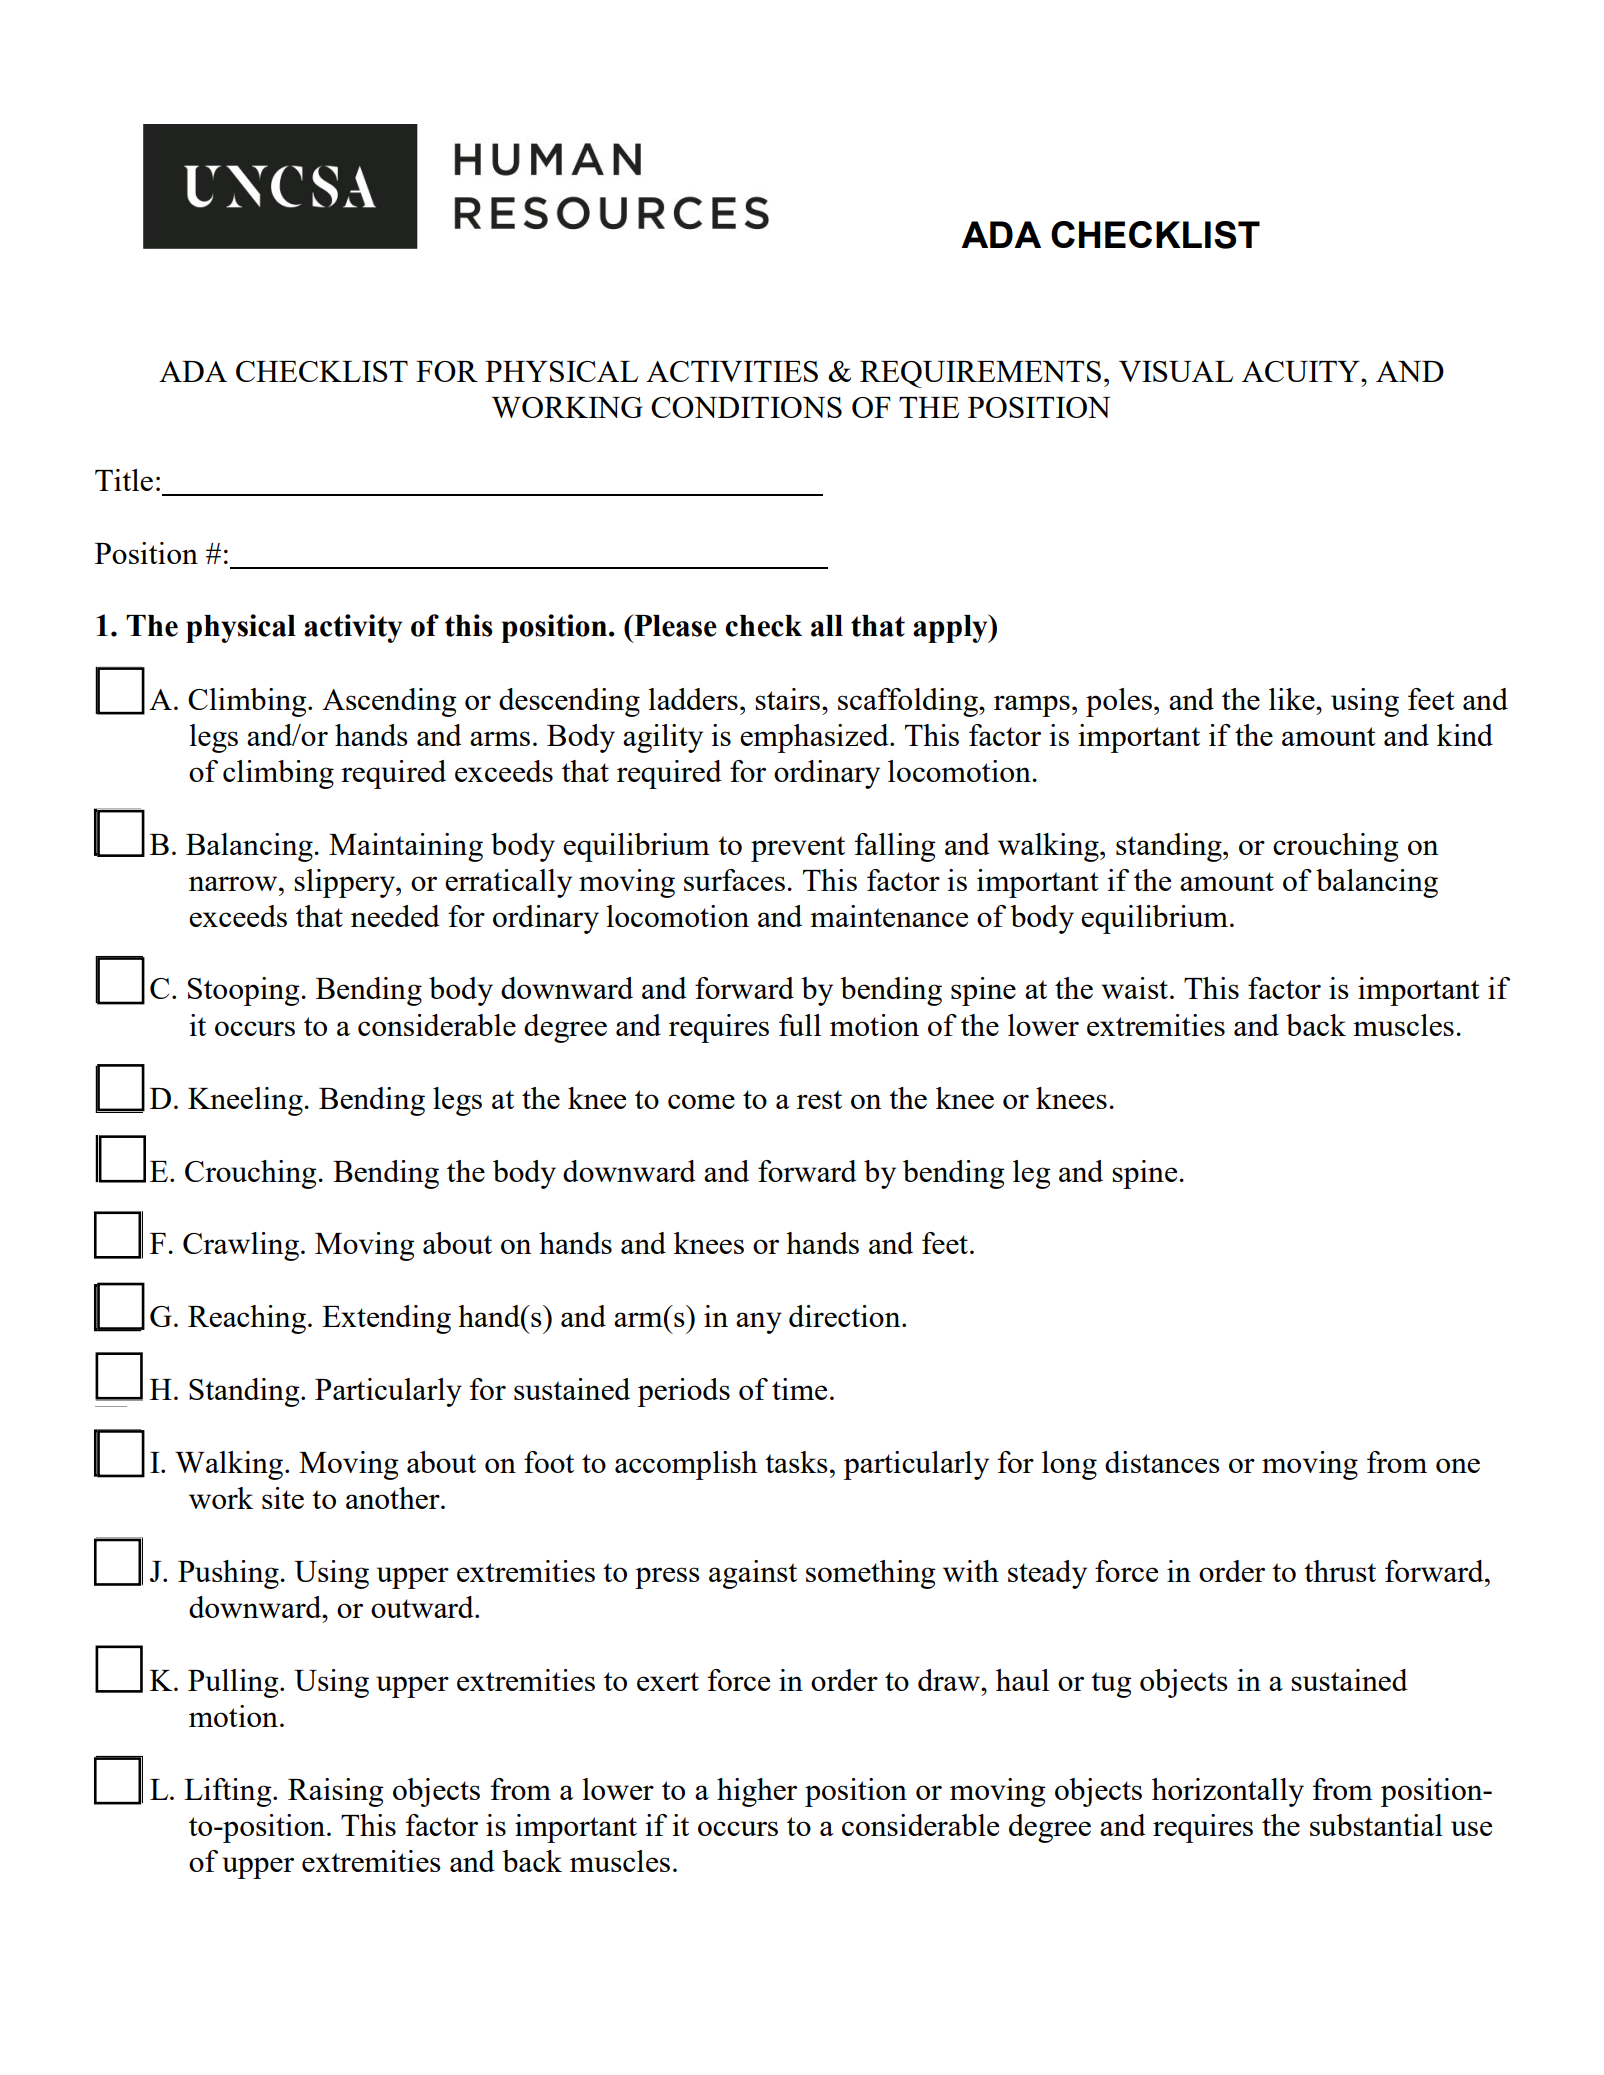 This screenshot has height=2075, width=1604. I want to click on Title, so click(124, 480).
